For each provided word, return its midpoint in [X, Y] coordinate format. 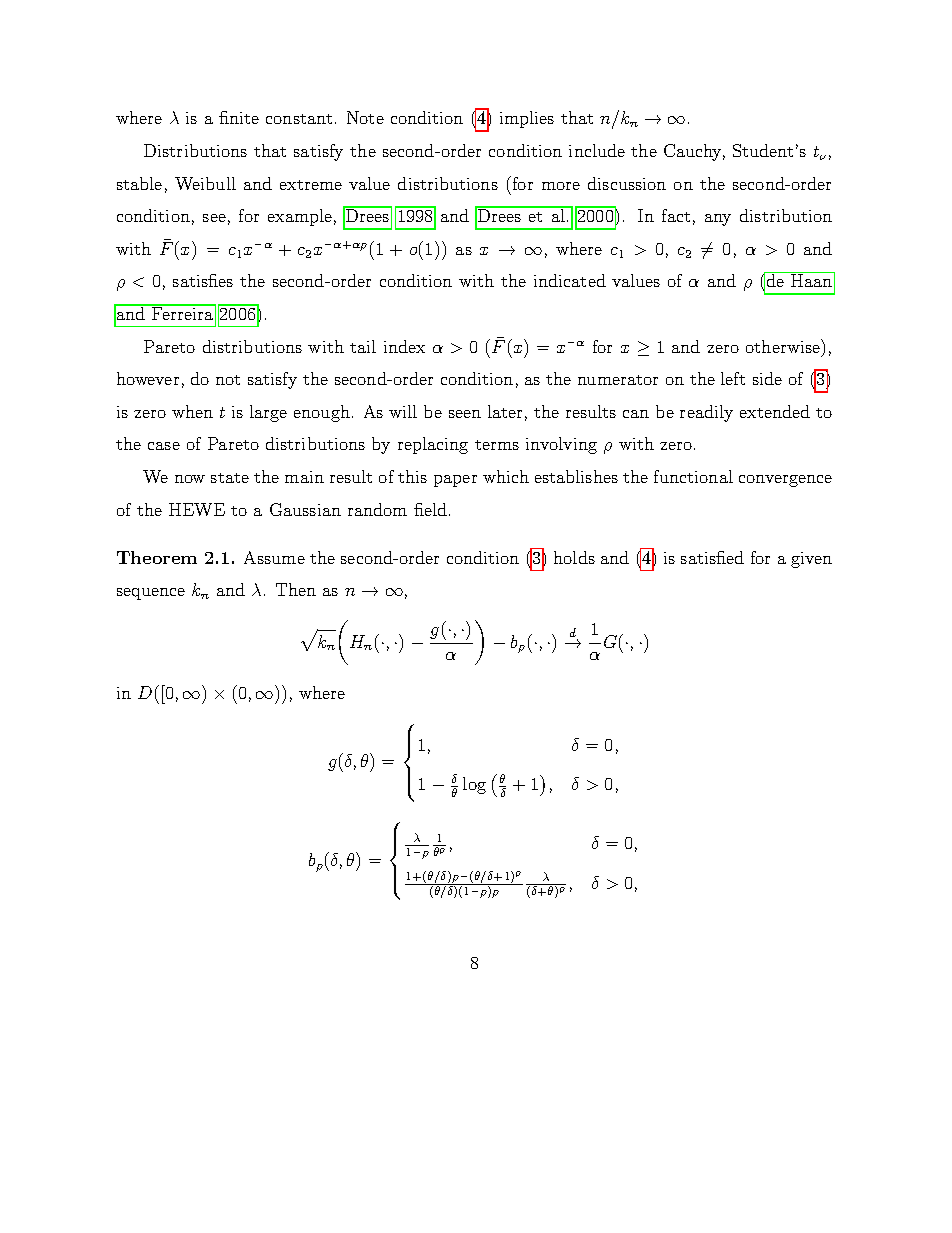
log [474, 785]
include [597, 150]
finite [239, 117]
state [230, 478]
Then [296, 589]
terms [497, 445]
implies [527, 119]
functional [693, 476]
